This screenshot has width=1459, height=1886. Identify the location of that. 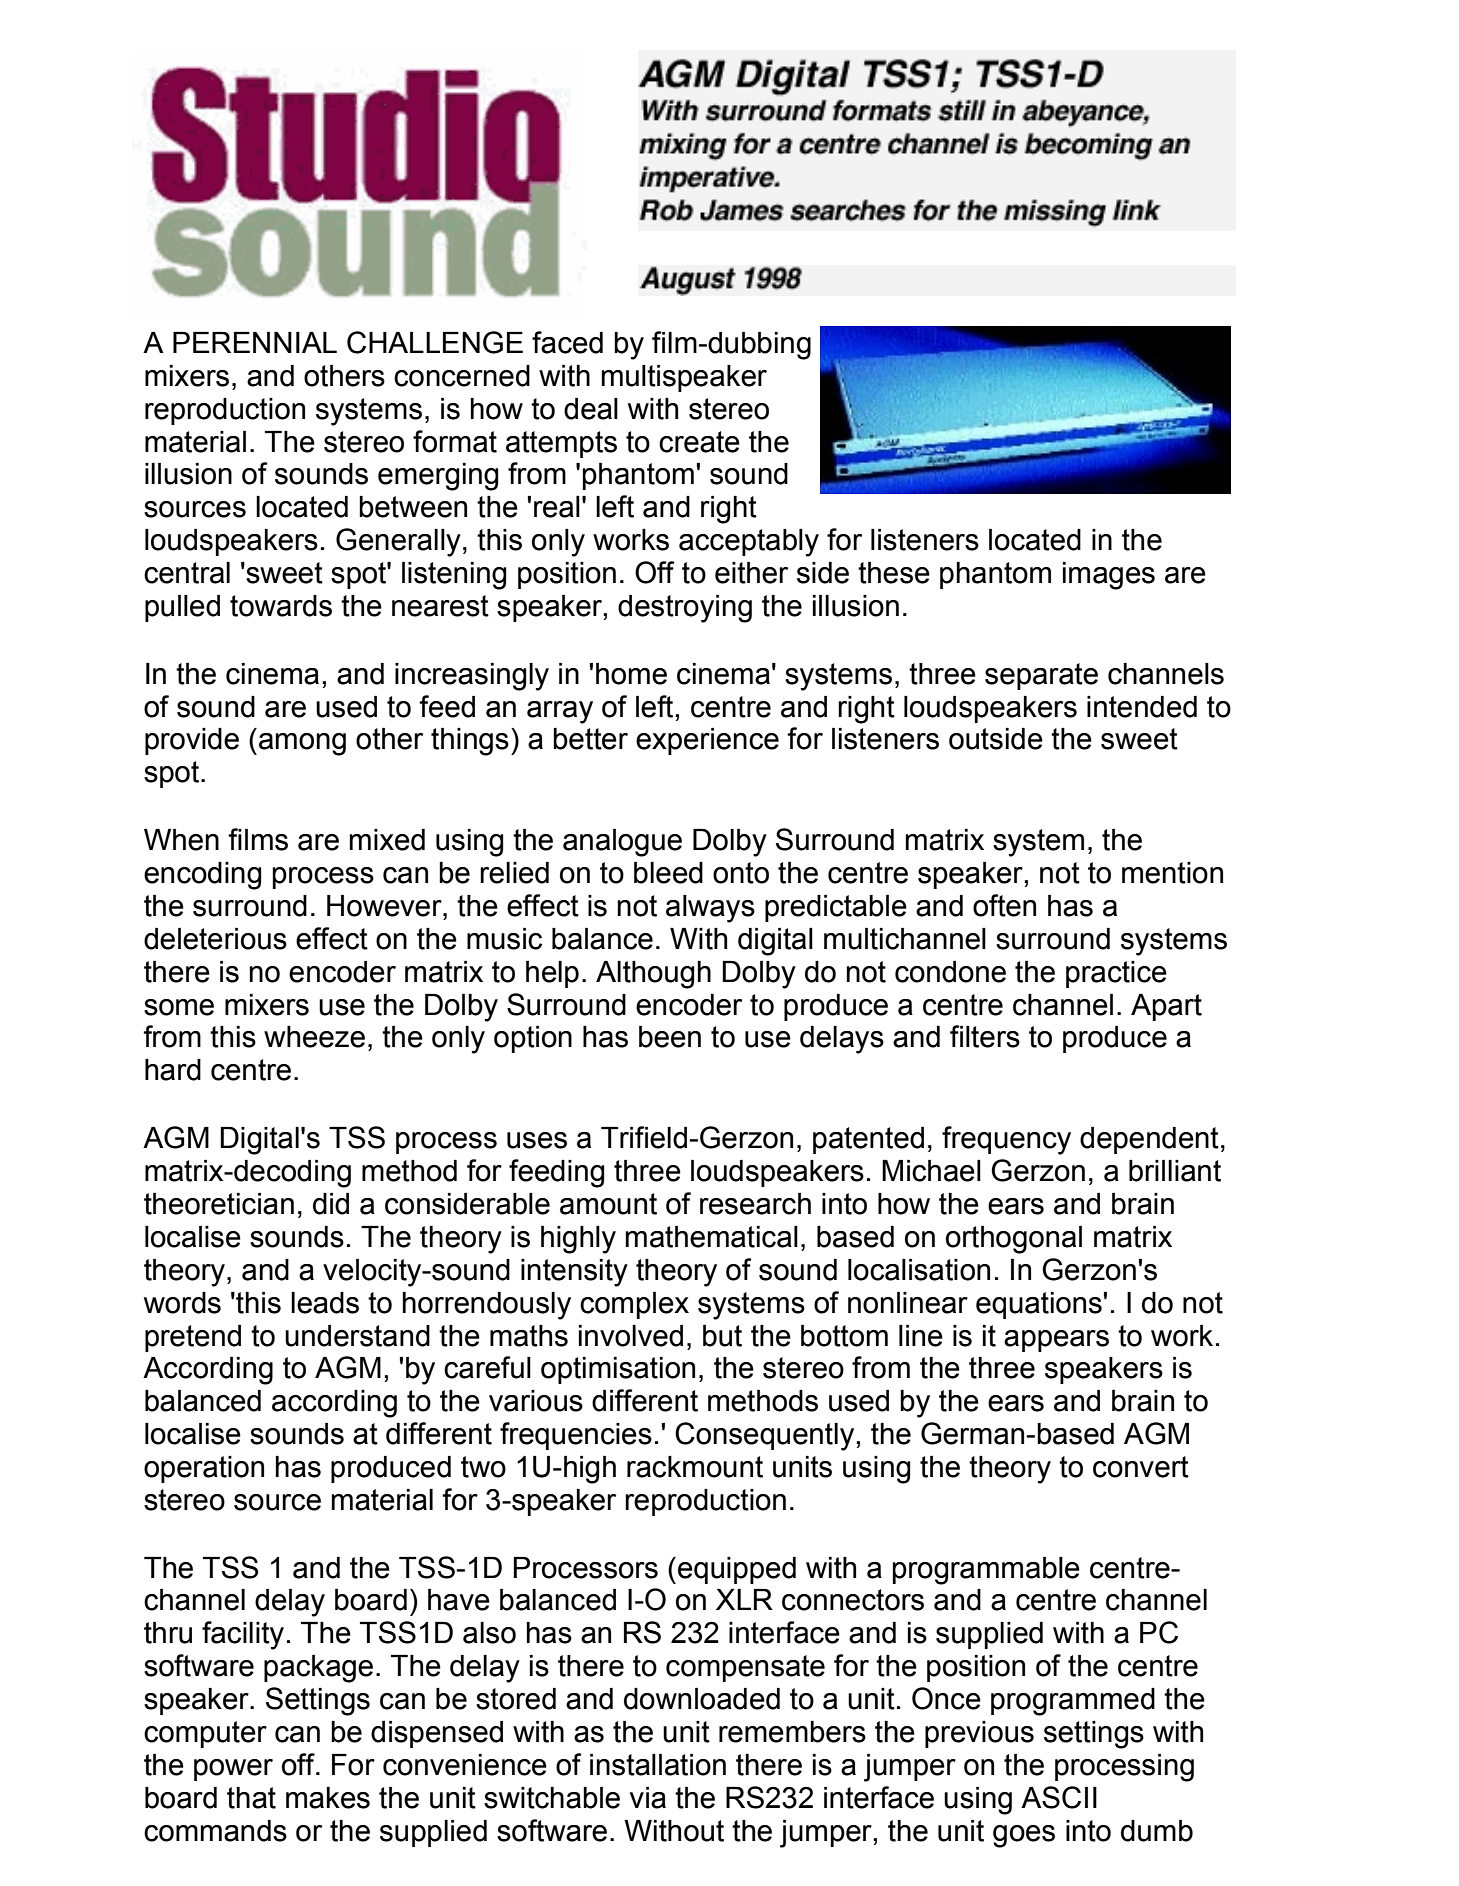
(251, 1798).
